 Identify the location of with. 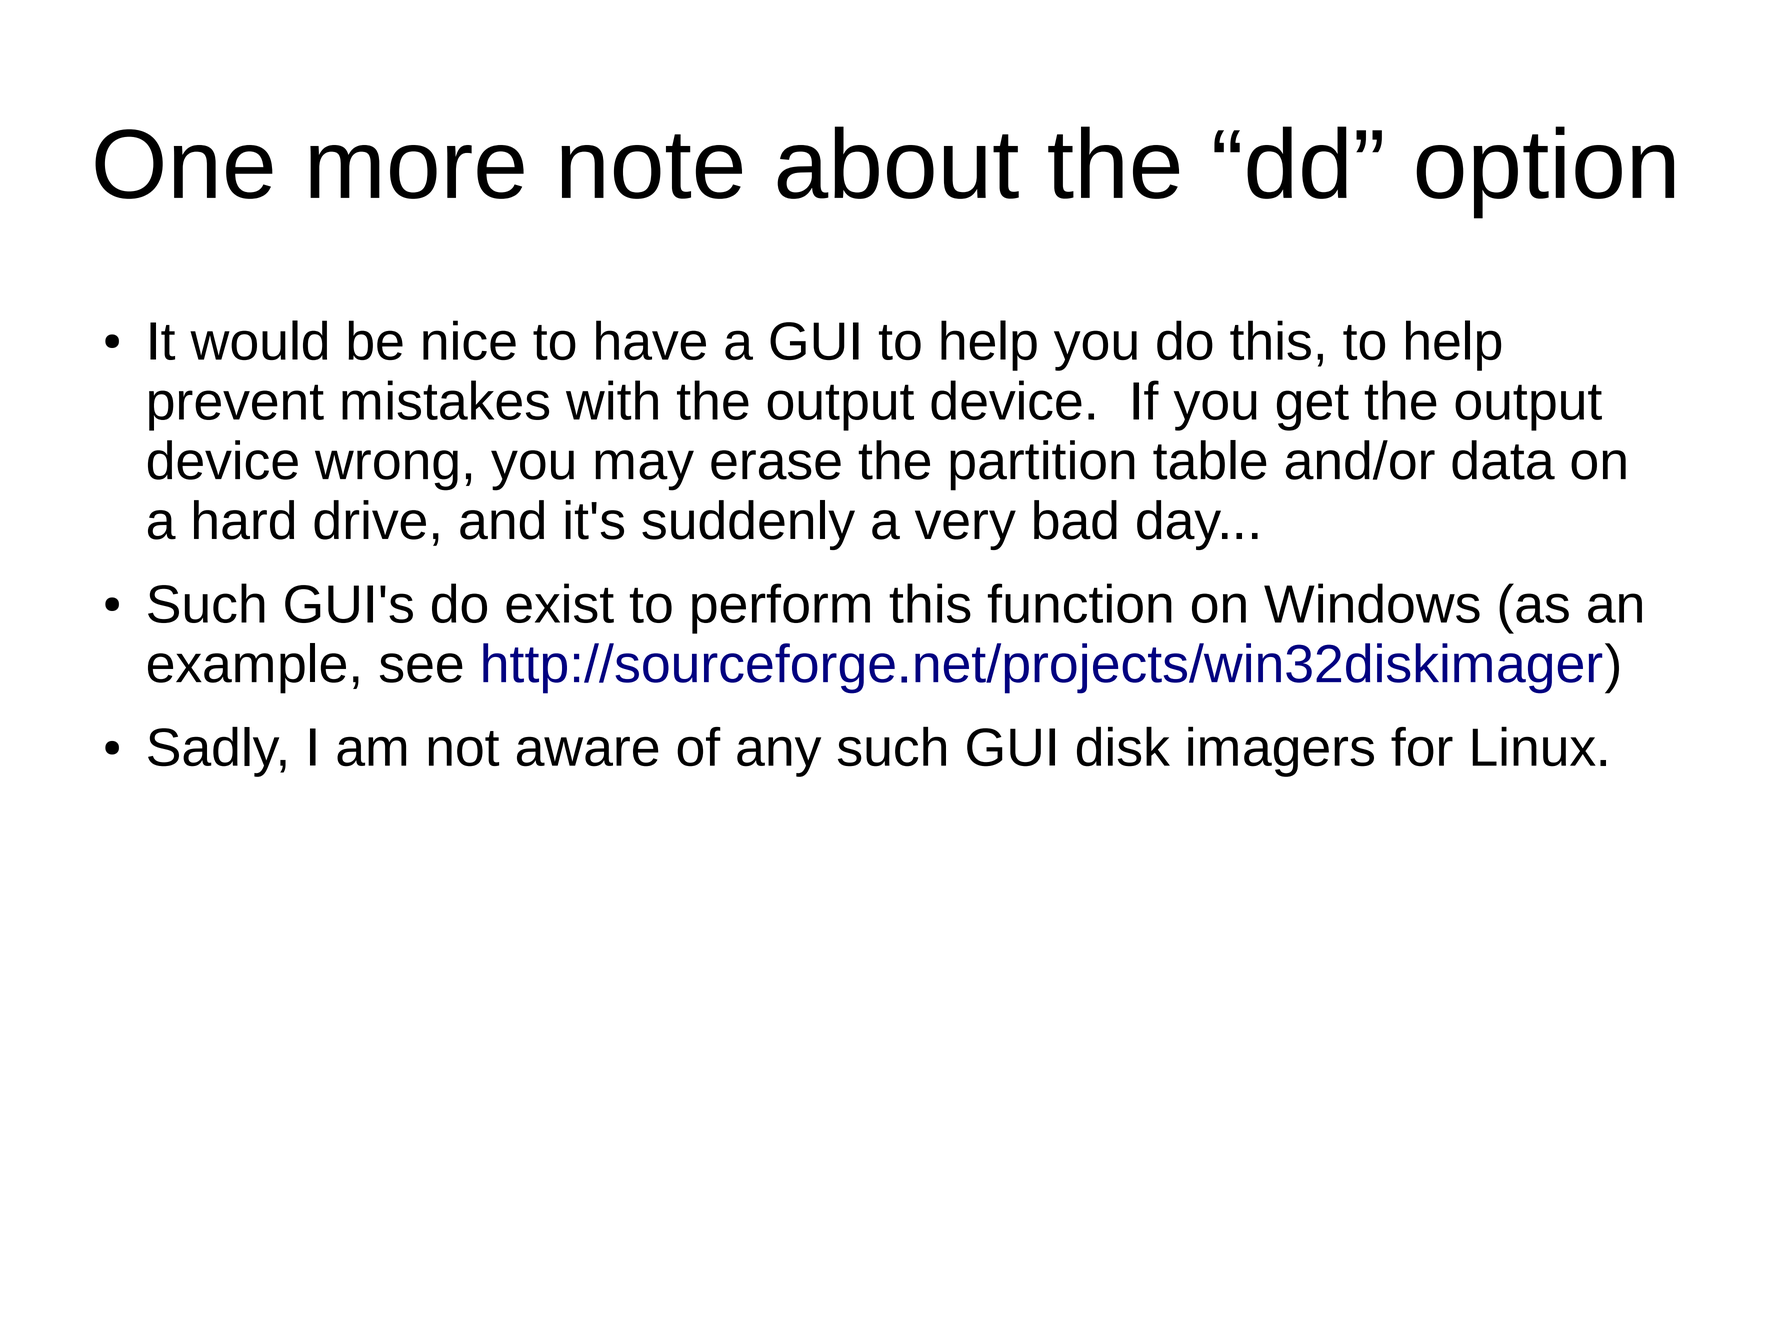
(612, 400).
